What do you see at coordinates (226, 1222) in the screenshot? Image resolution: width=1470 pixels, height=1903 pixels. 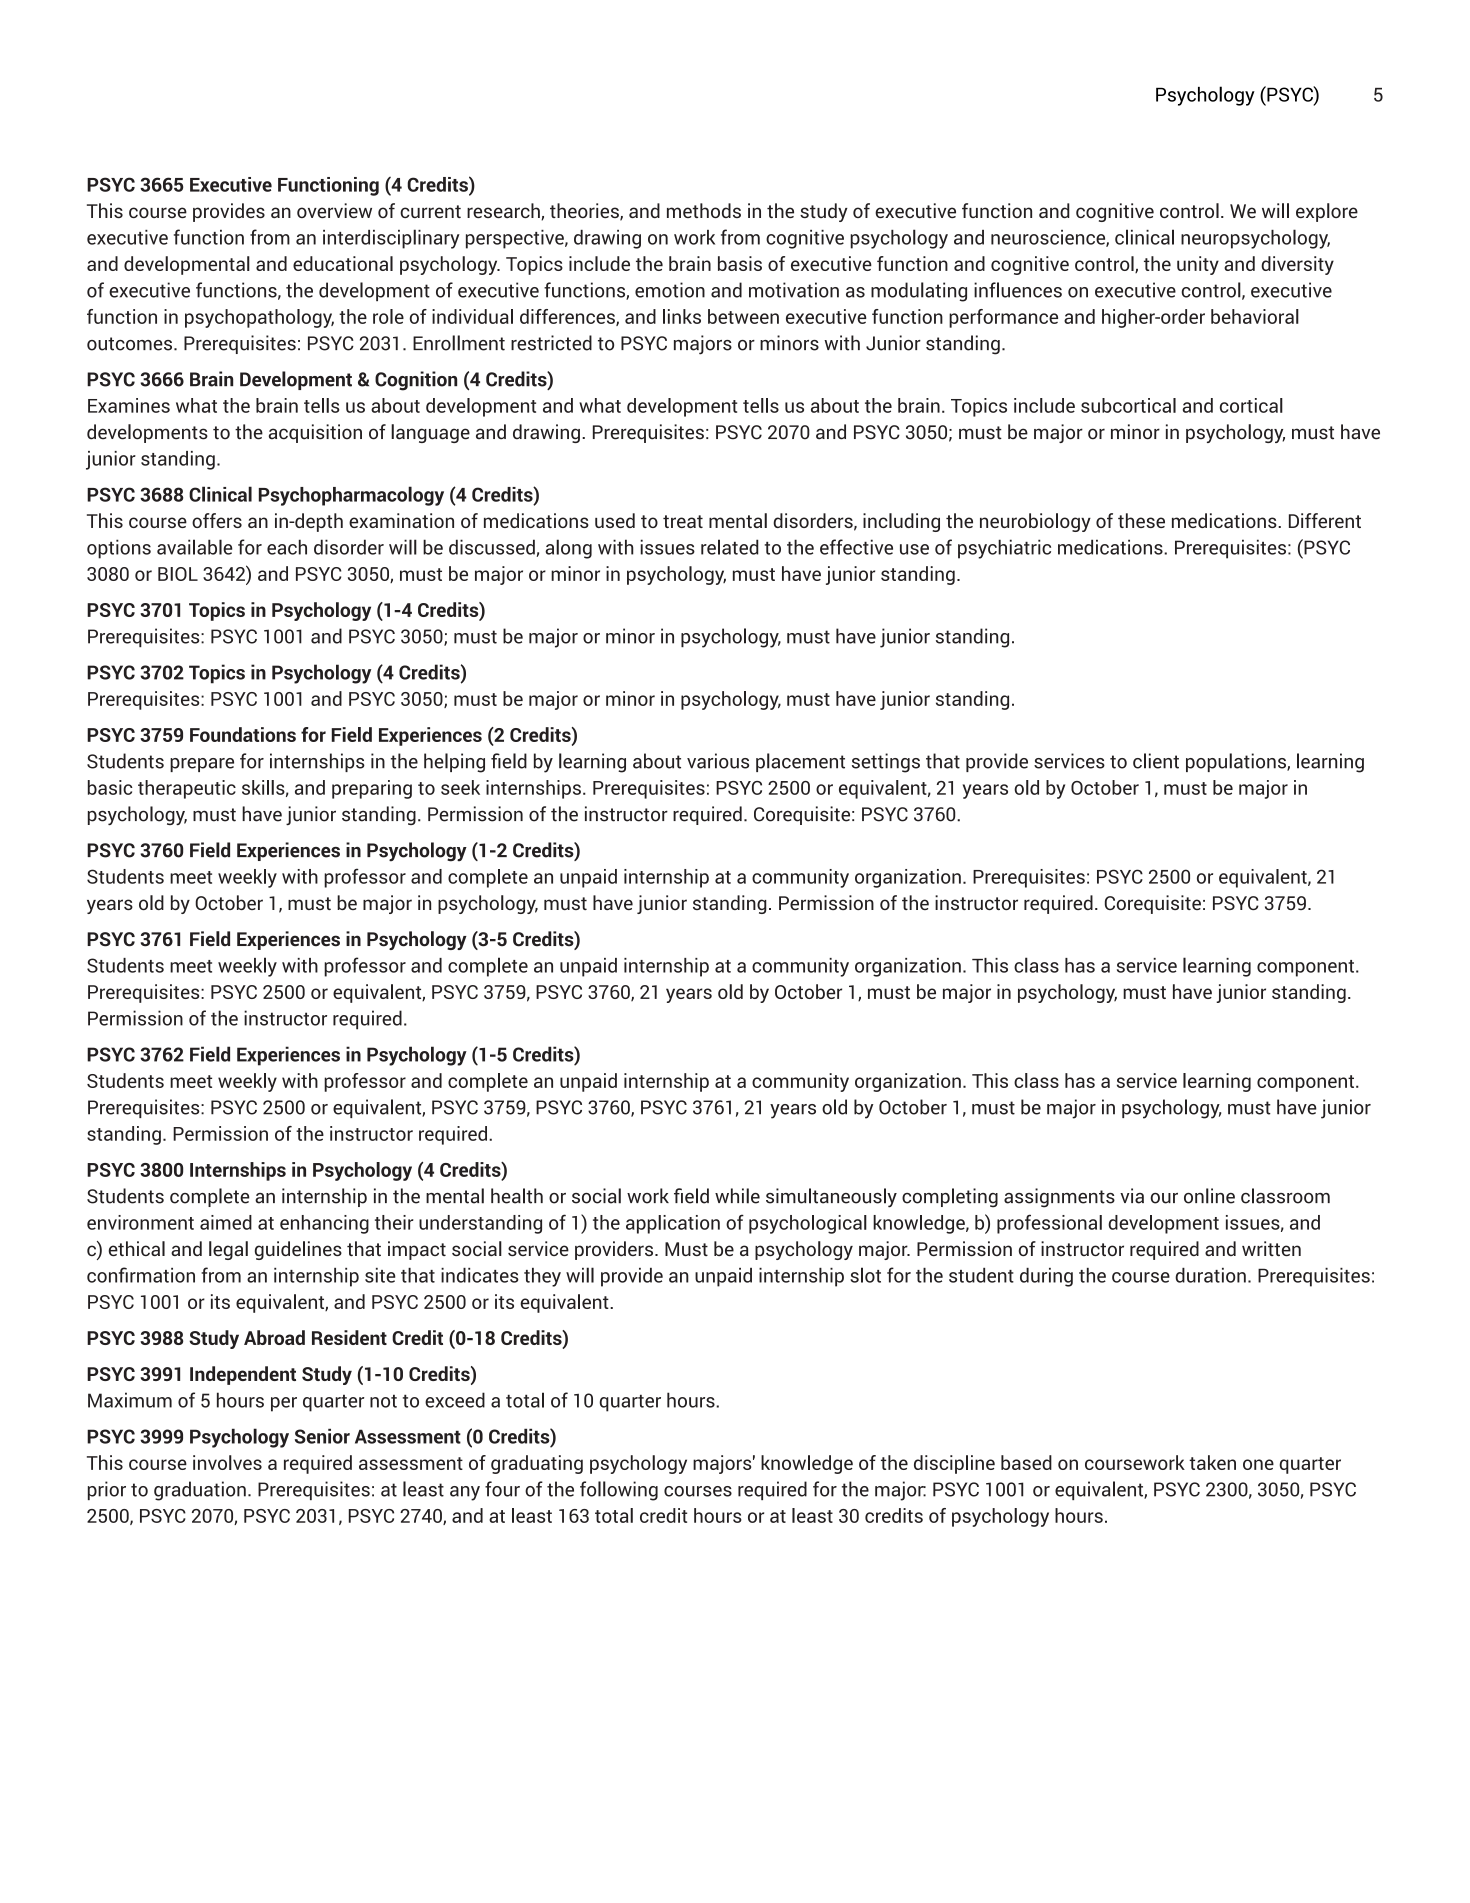 I see `aimed` at bounding box center [226, 1222].
